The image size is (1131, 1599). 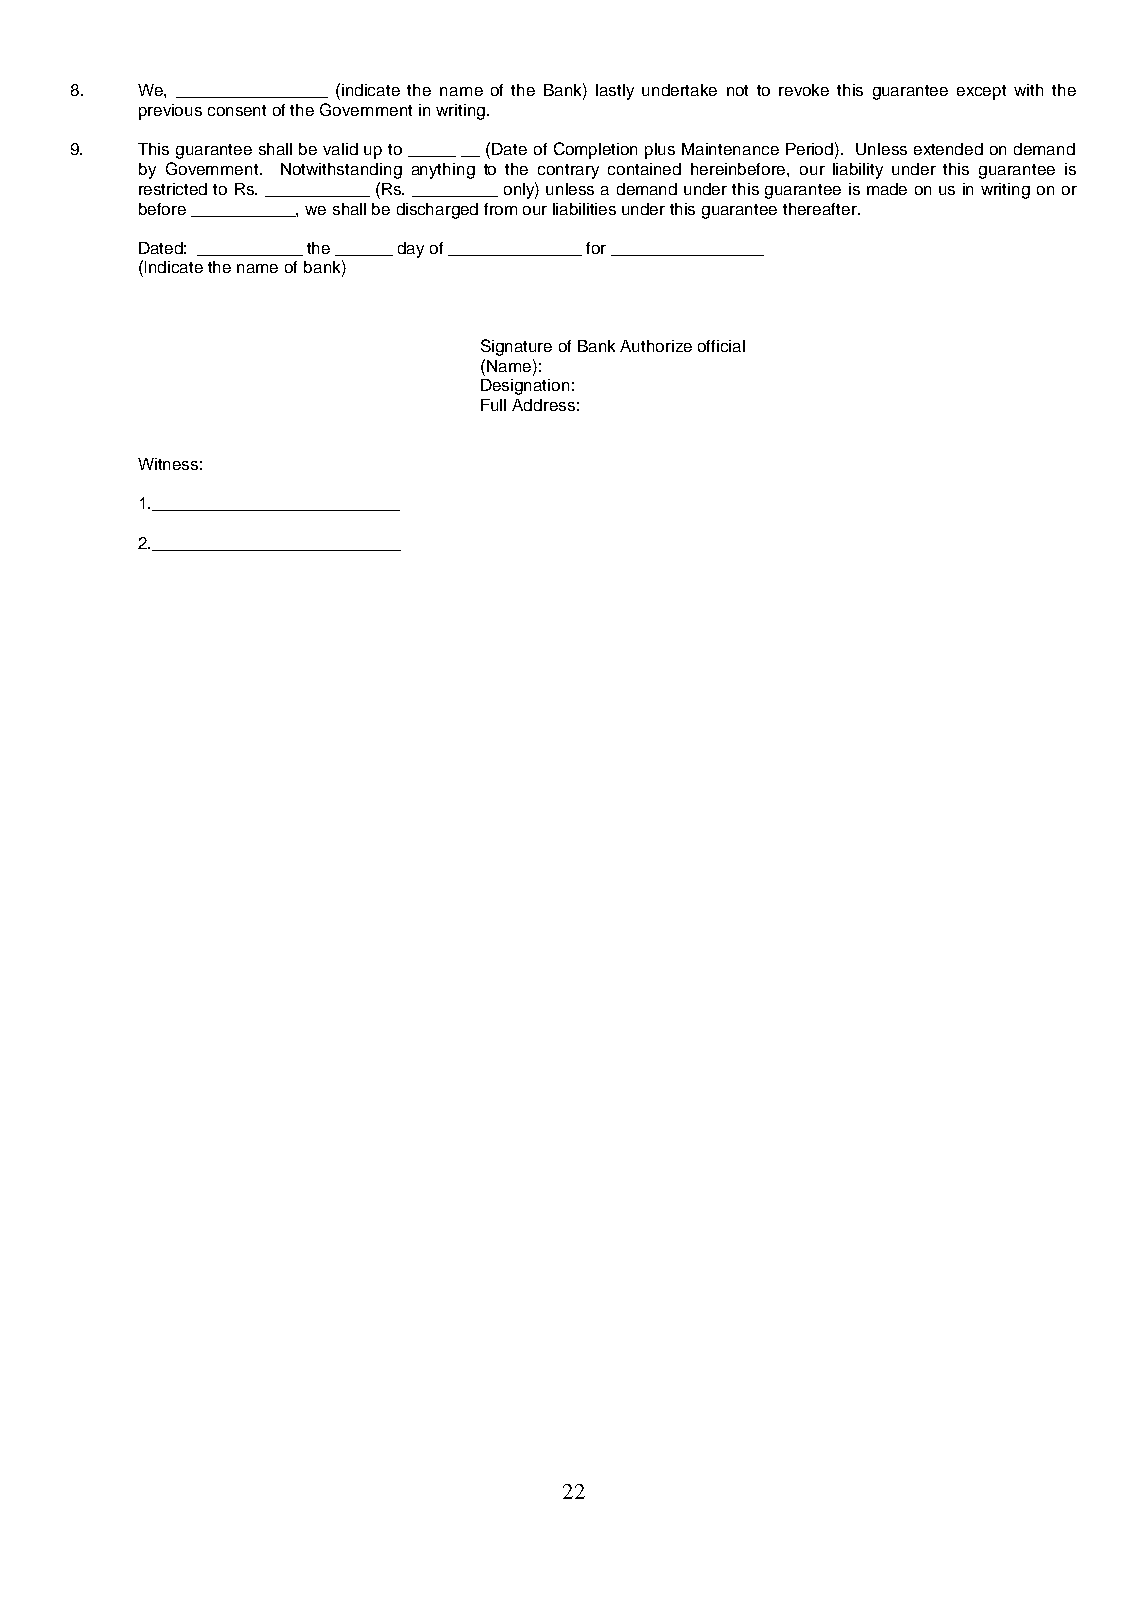 What do you see at coordinates (237, 110) in the screenshot?
I see `consent` at bounding box center [237, 110].
